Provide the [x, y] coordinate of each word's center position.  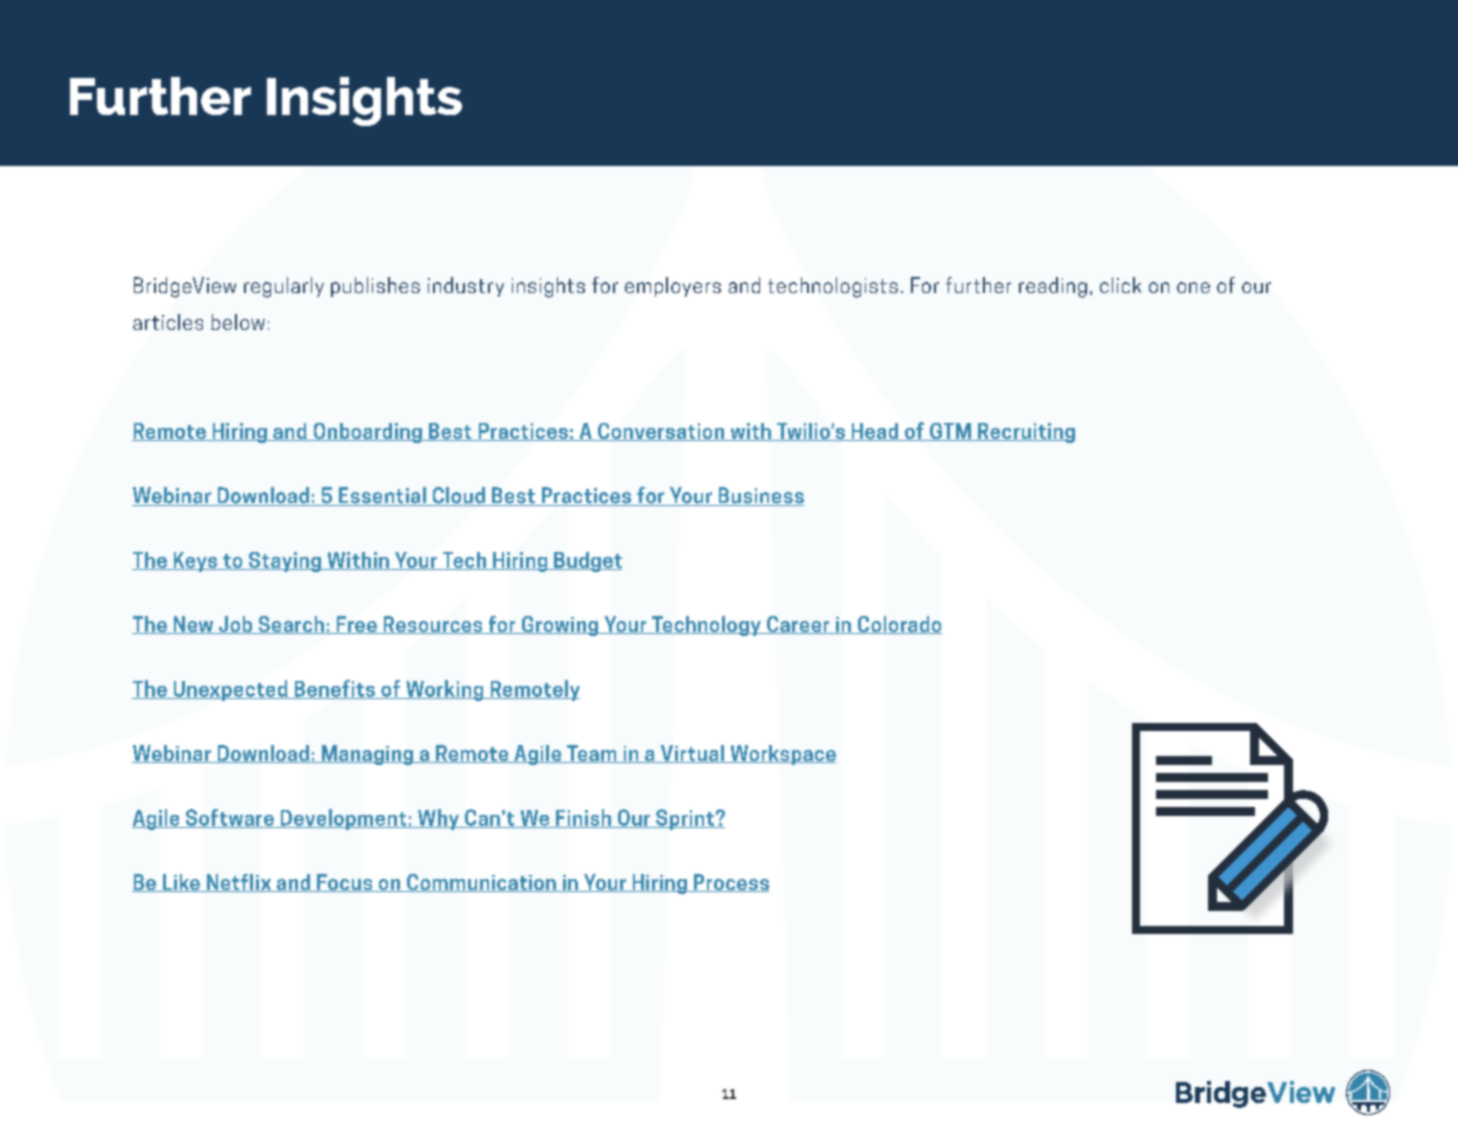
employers [673, 287]
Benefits [334, 689]
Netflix [238, 883]
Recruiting [1025, 433]
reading [1053, 287]
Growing [560, 626]
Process [730, 883]
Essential [382, 496]
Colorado [899, 625]
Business [760, 496]
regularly [284, 287]
